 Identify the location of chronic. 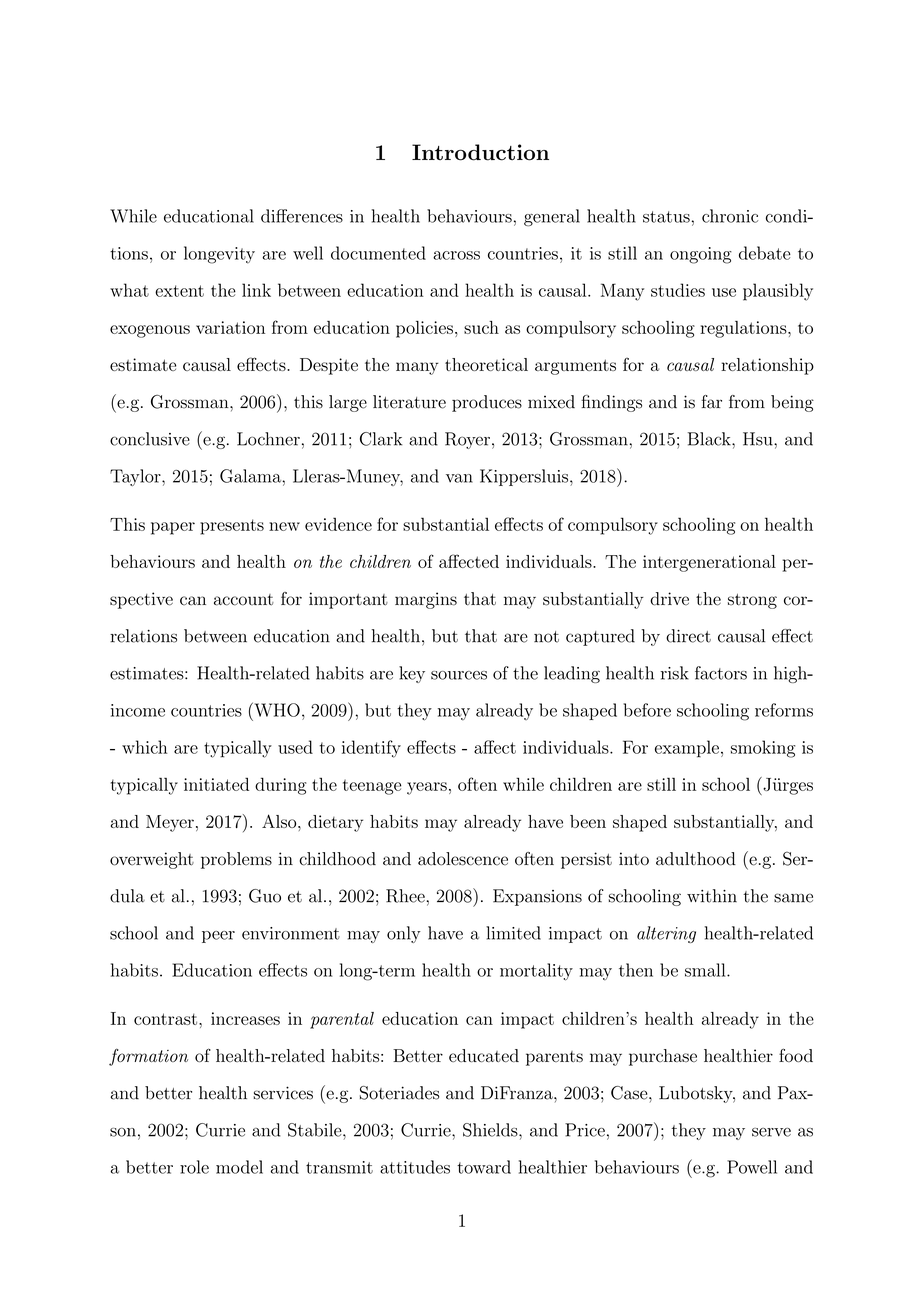
(730, 216).
